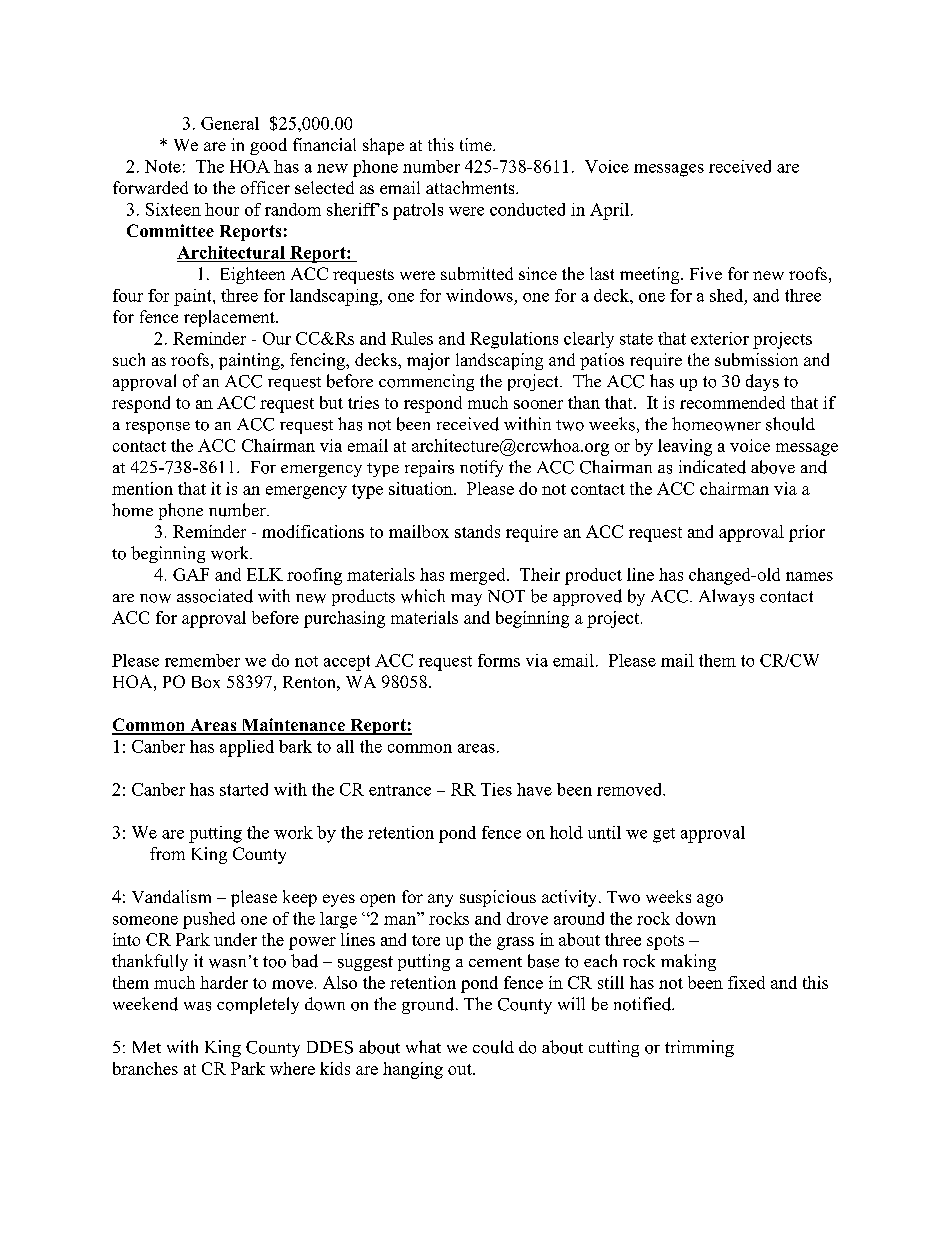  What do you see at coordinates (609, 211) in the screenshot?
I see `April` at bounding box center [609, 211].
